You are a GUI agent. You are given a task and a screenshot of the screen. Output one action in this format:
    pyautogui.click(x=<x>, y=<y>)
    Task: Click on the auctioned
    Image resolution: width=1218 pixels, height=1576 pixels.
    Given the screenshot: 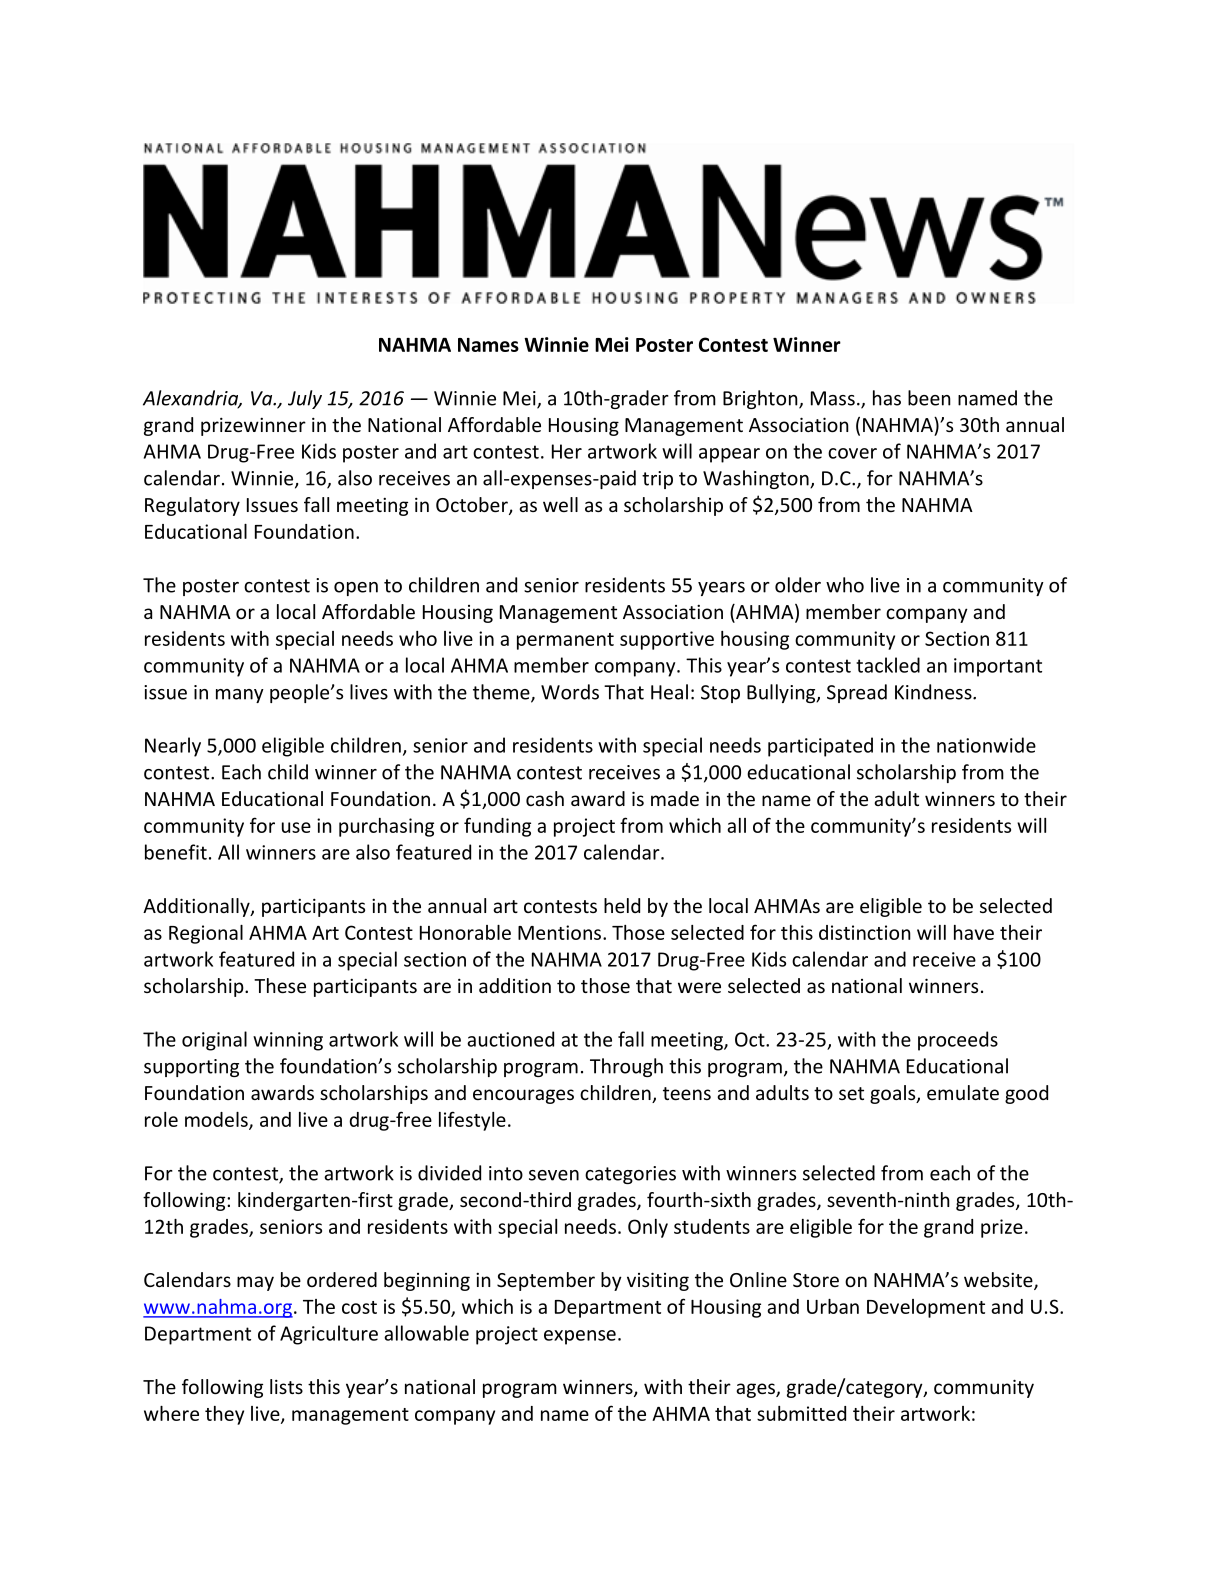 What is the action you would take?
    pyautogui.click(x=510, y=1039)
